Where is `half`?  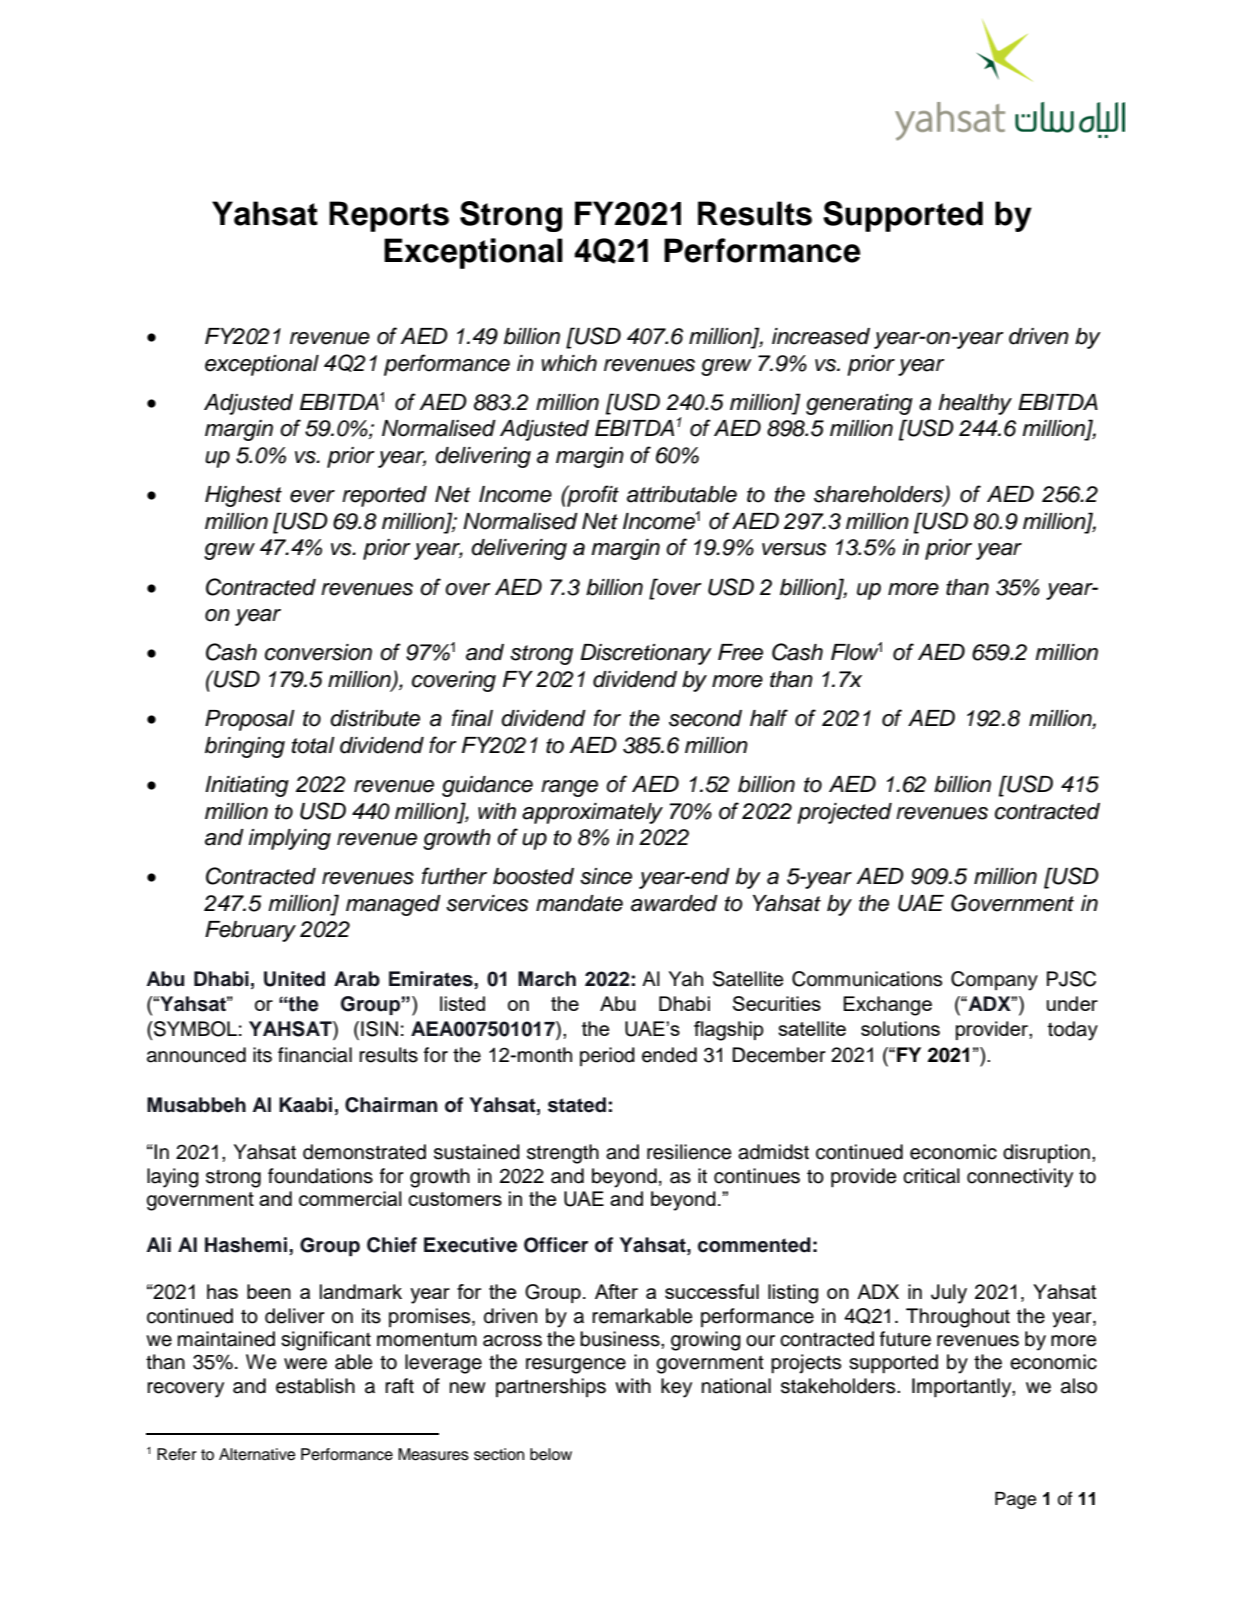
half is located at coordinates (769, 718).
